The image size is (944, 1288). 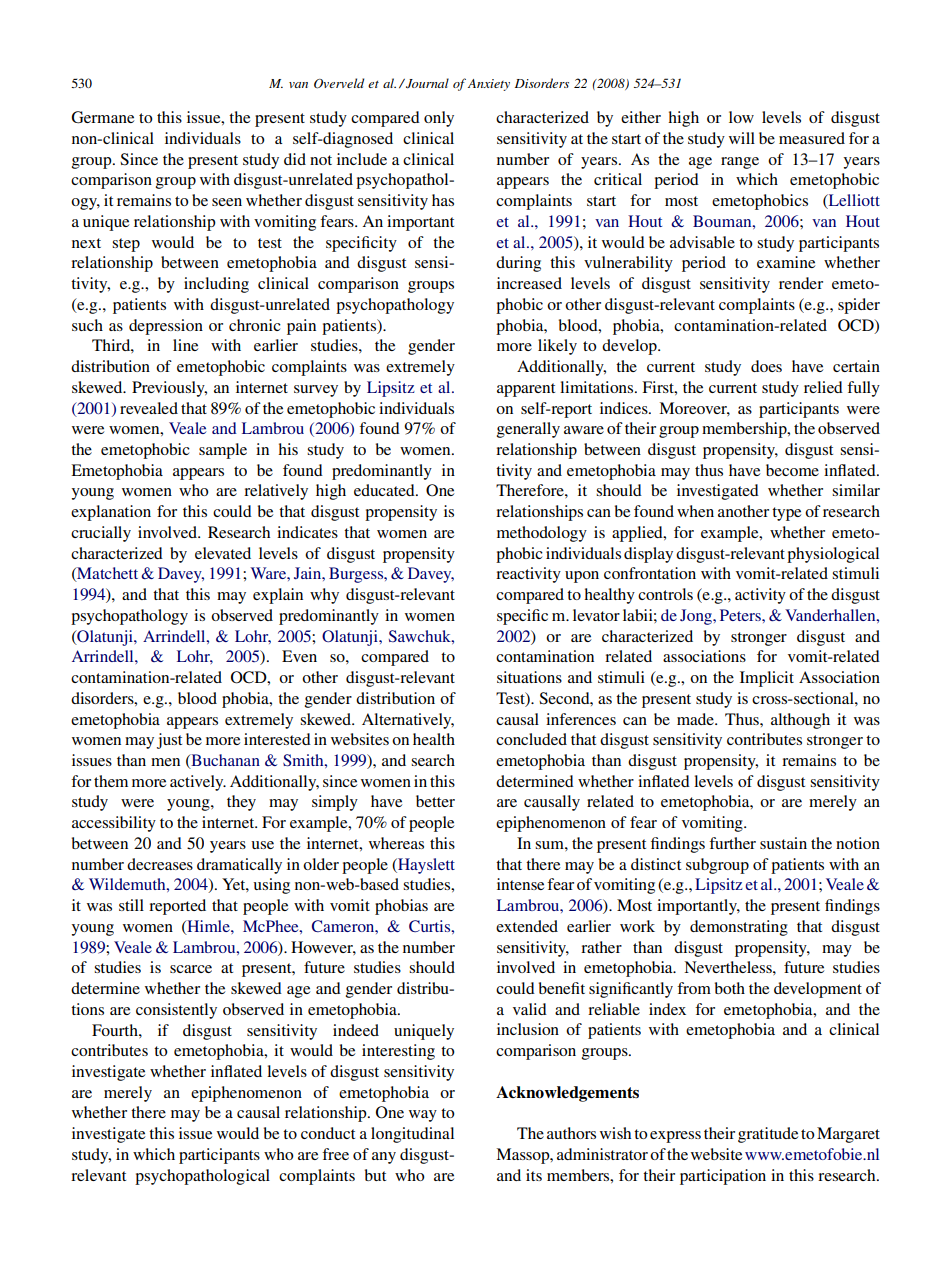 I want to click on Peters, so click(x=741, y=615).
